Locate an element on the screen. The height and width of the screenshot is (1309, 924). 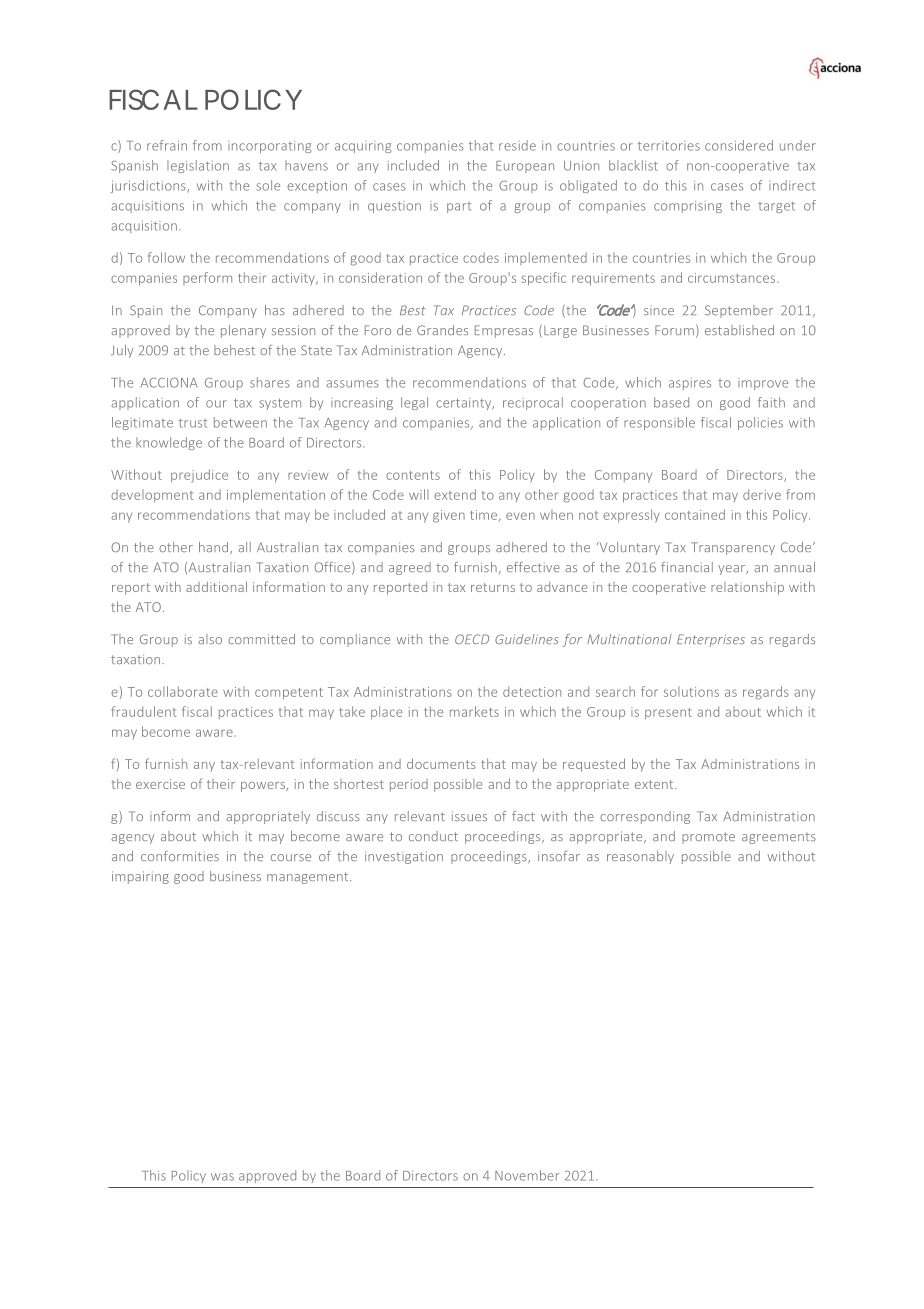
legislation is located at coordinates (198, 166).
